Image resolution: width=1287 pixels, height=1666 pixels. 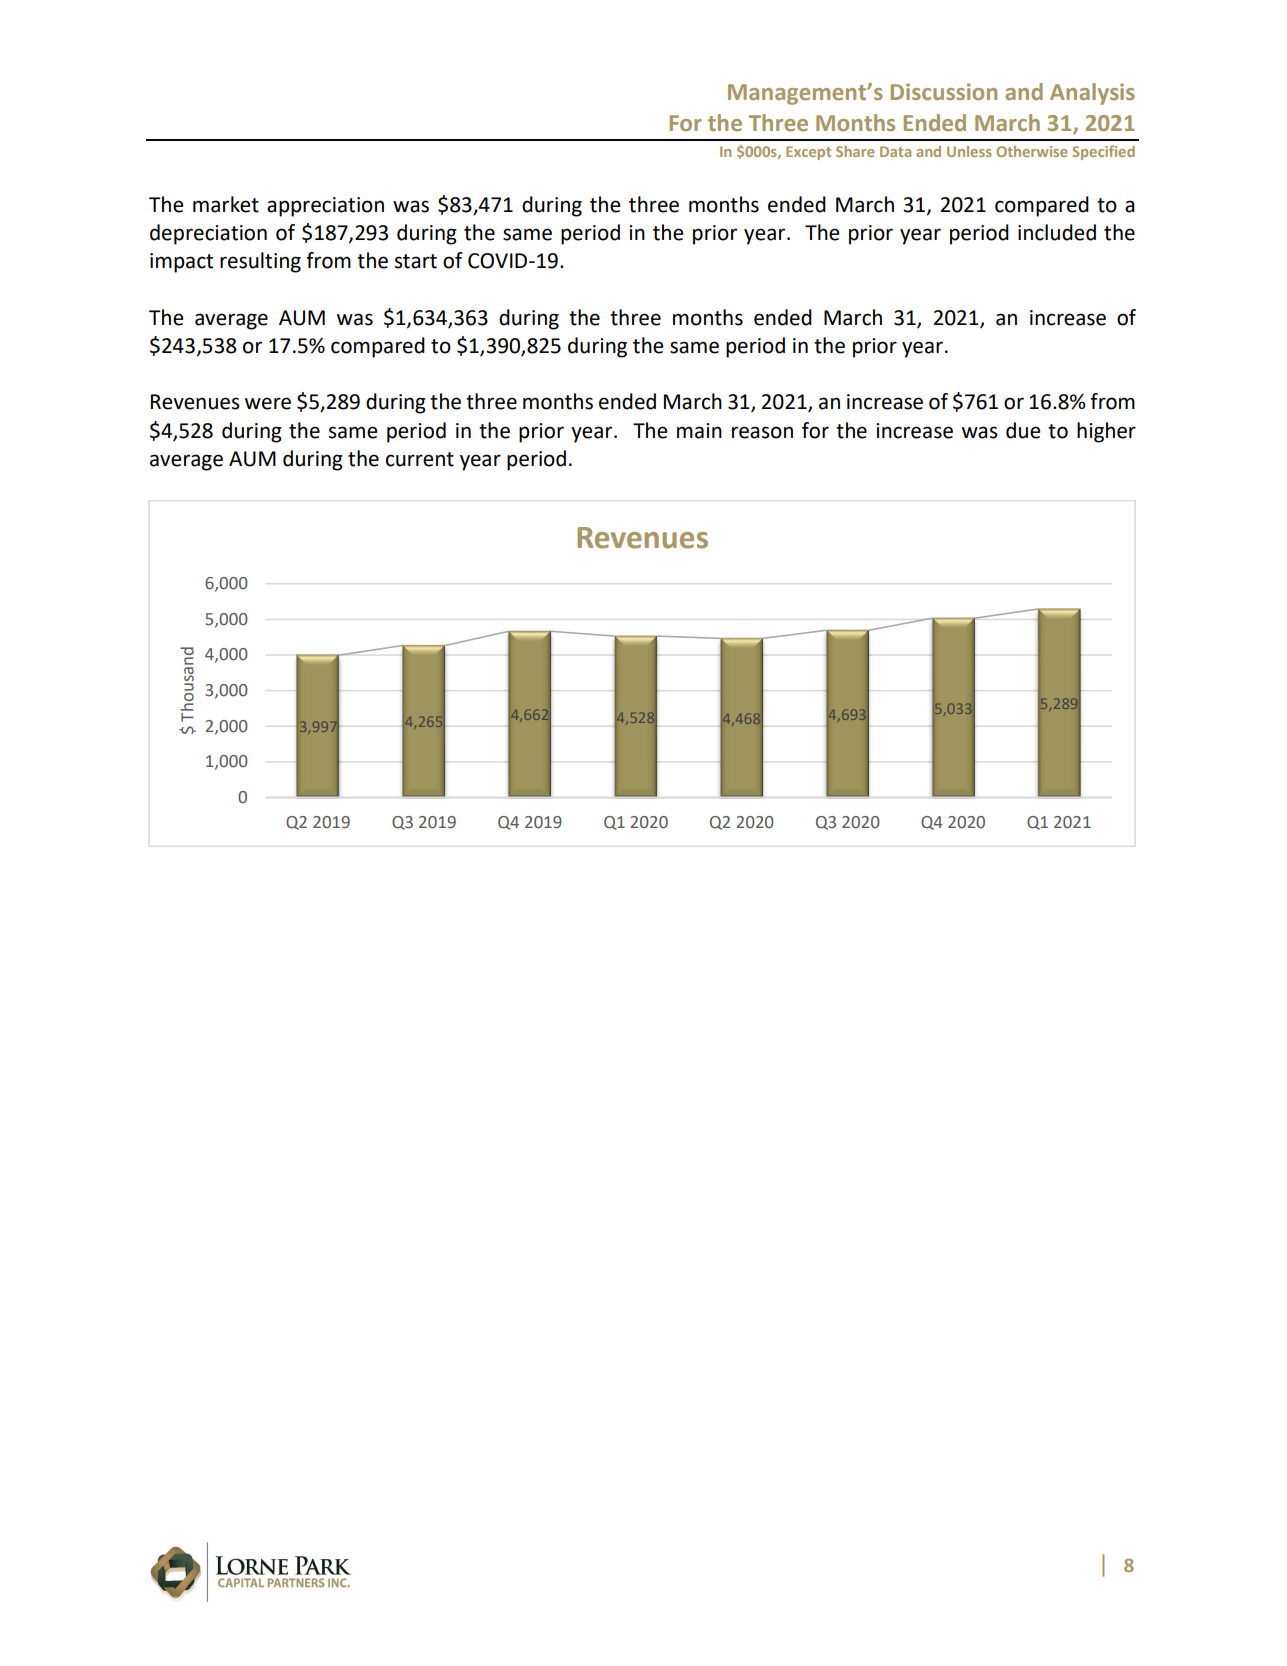 What do you see at coordinates (268, 403) in the screenshot?
I see `were` at bounding box center [268, 403].
